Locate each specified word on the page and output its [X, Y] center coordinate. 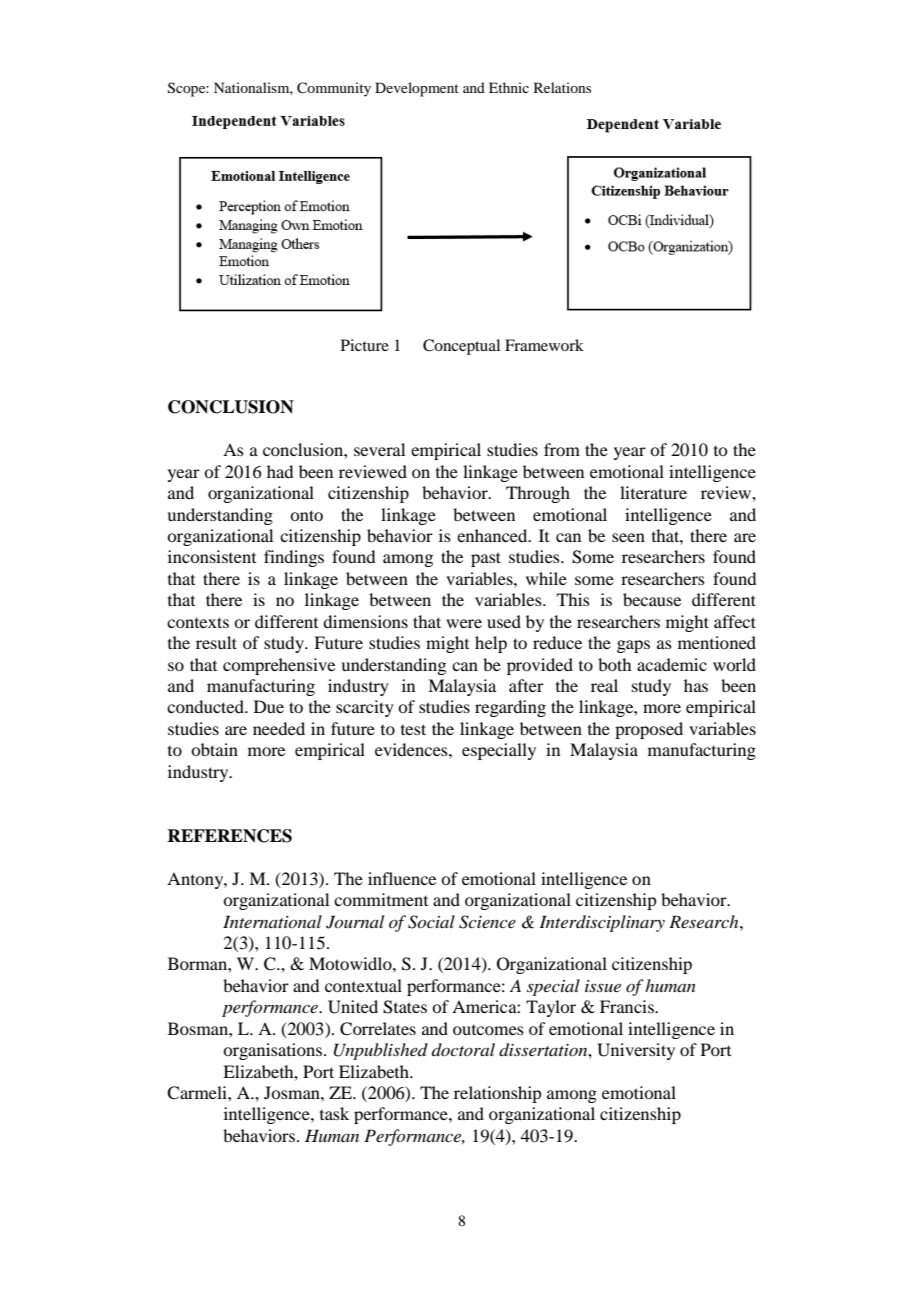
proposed [649, 730]
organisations [272, 1051]
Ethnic [509, 87]
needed [279, 728]
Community [334, 89]
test [413, 729]
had [280, 471]
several [379, 449]
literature [653, 492]
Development [417, 89]
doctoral [463, 1049]
